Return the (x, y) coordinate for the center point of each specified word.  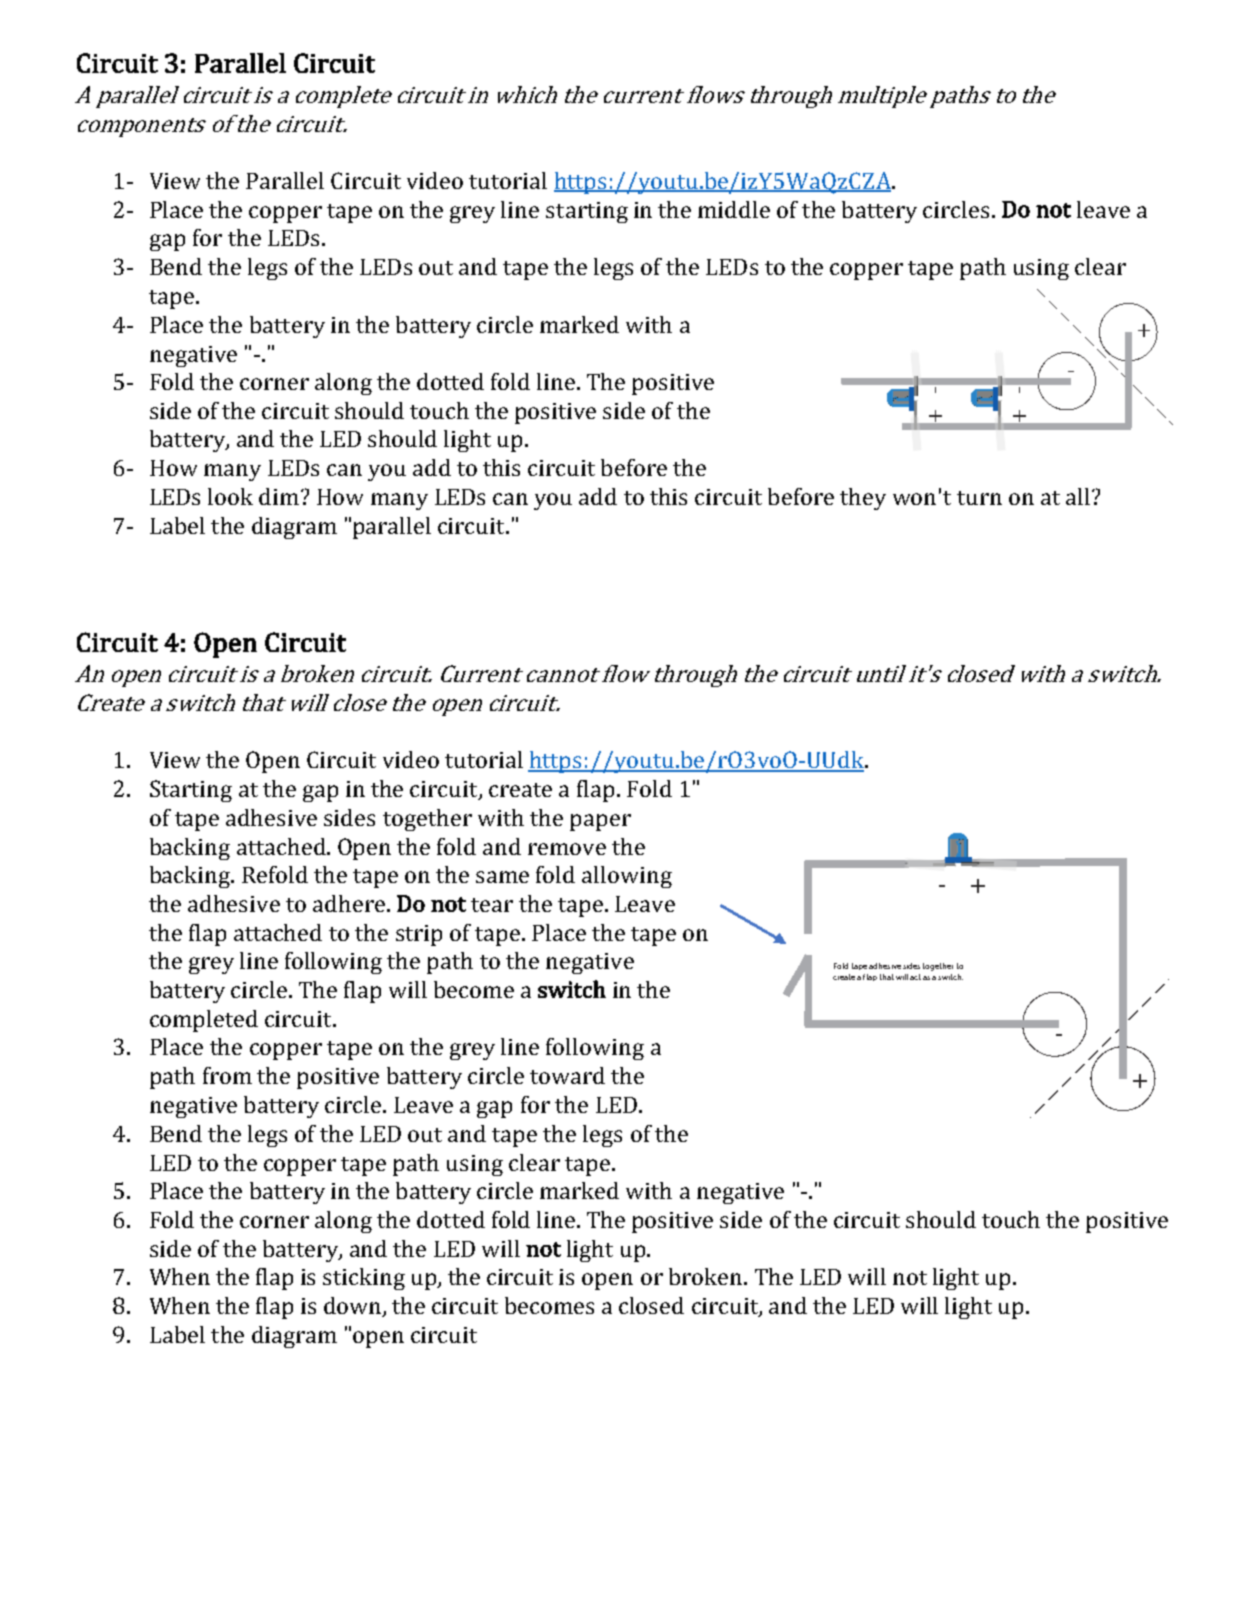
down (354, 1307)
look (230, 496)
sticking (364, 1279)
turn (979, 498)
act (915, 977)
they (863, 499)
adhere (349, 903)
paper (600, 822)
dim (279, 496)
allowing (627, 877)
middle (734, 209)
